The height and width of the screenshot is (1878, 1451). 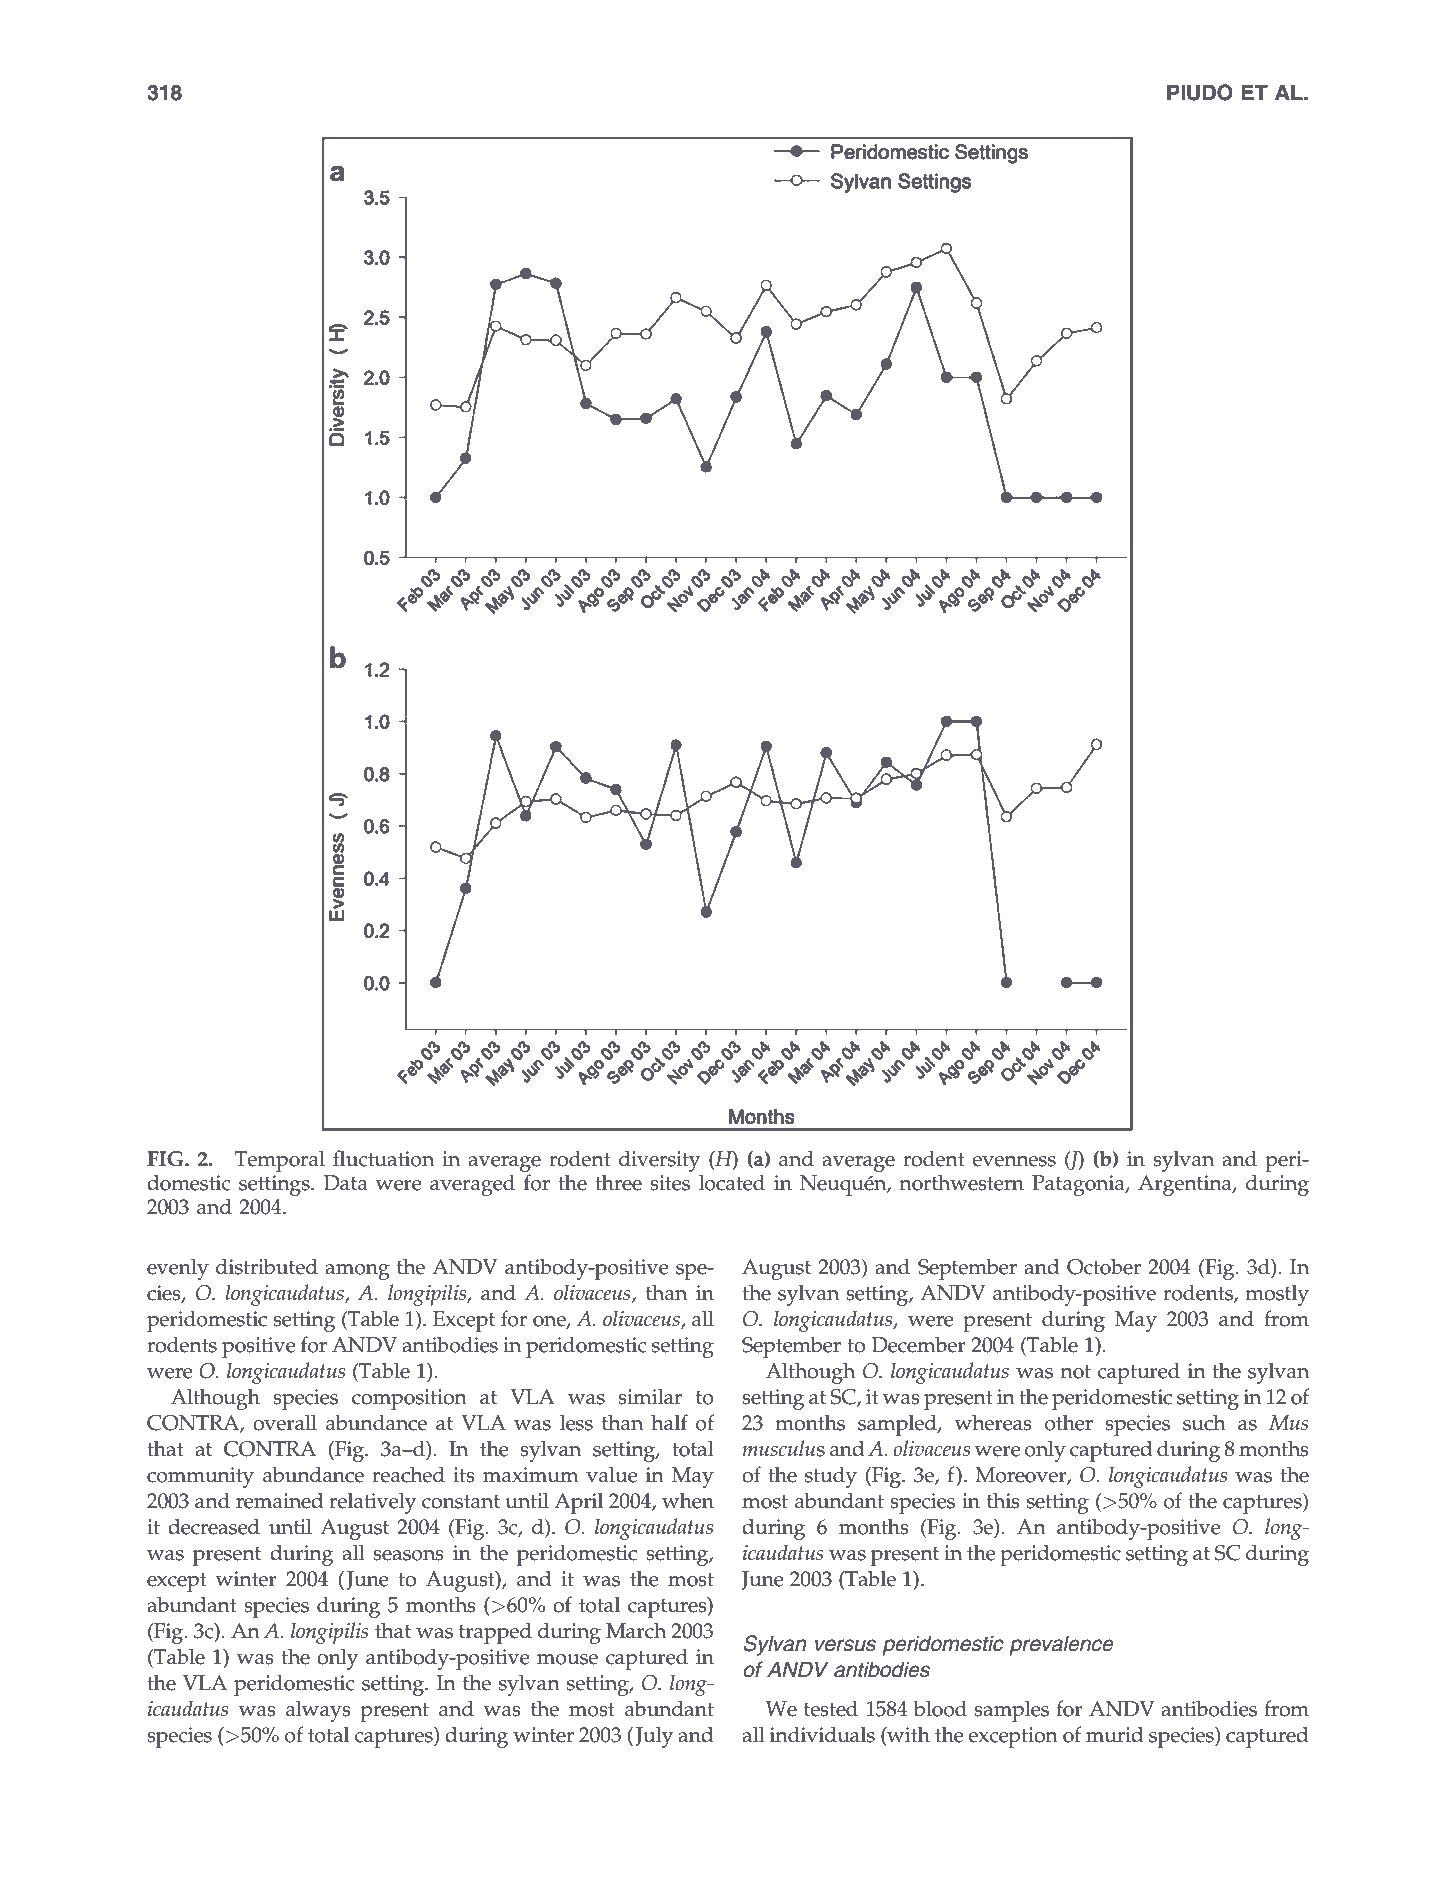 I want to click on remained, so click(x=280, y=1500).
